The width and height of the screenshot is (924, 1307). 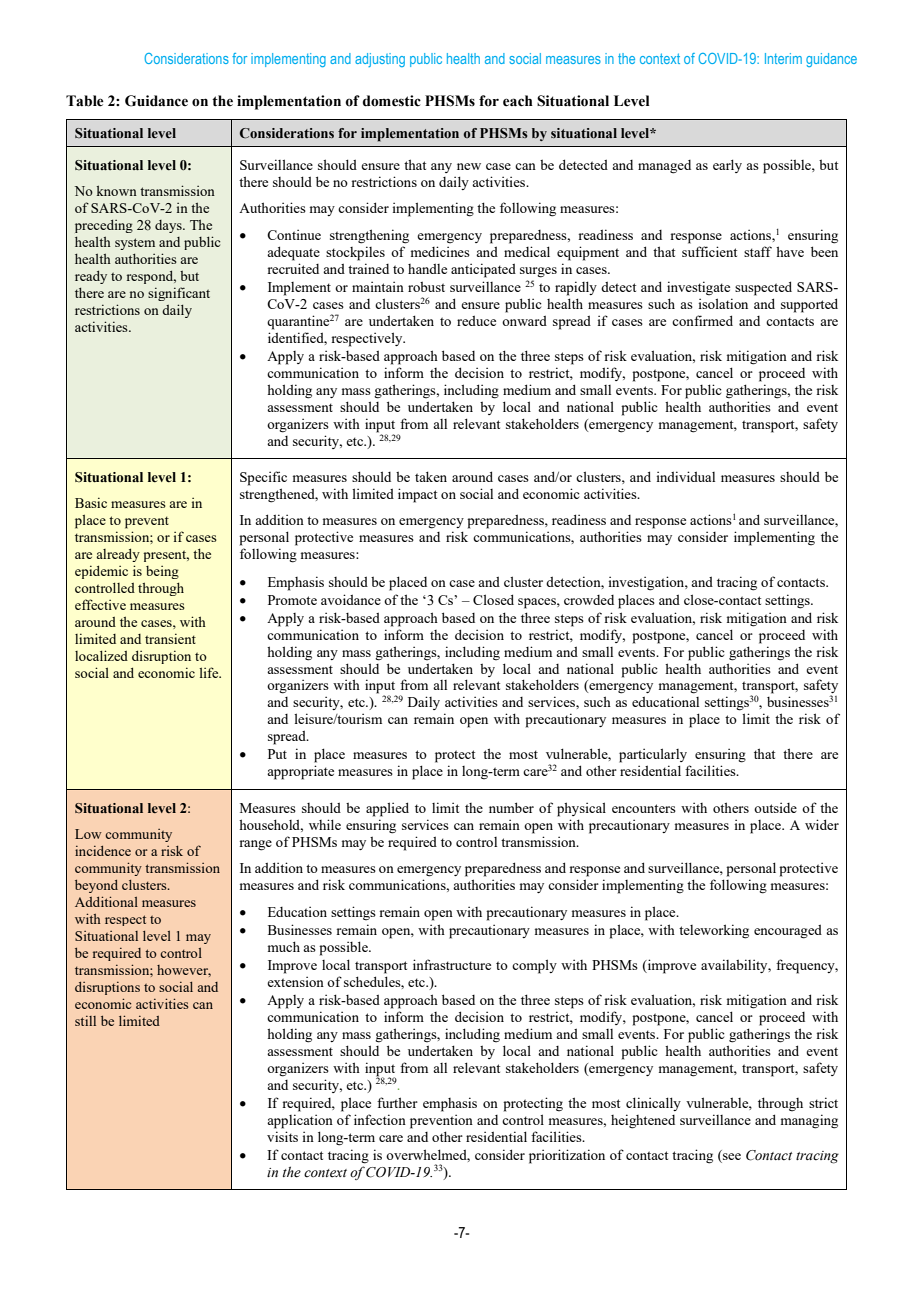 What do you see at coordinates (117, 190) in the screenshot?
I see `known` at bounding box center [117, 190].
